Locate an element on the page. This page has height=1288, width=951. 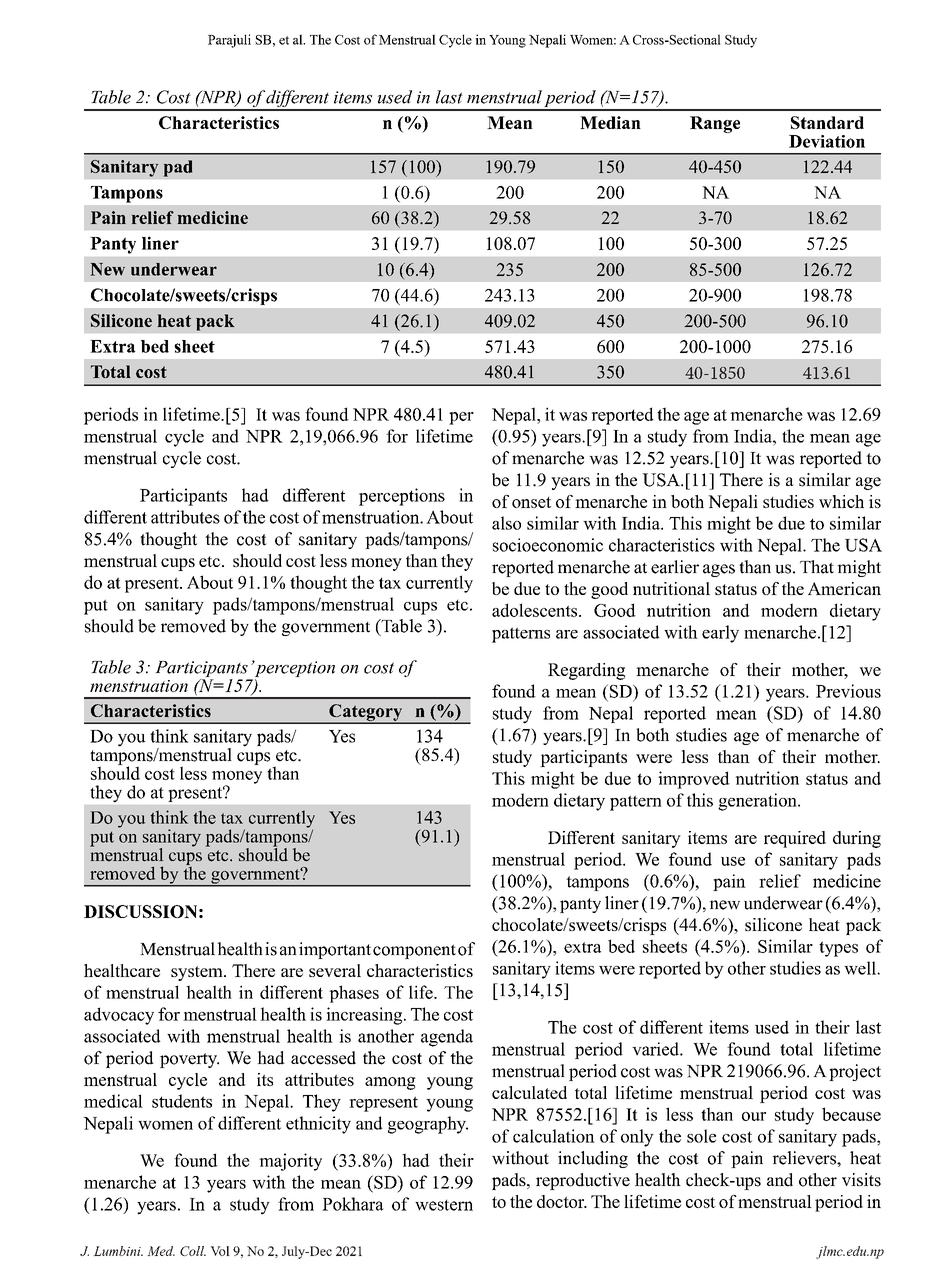
also is located at coordinates (506, 523).
